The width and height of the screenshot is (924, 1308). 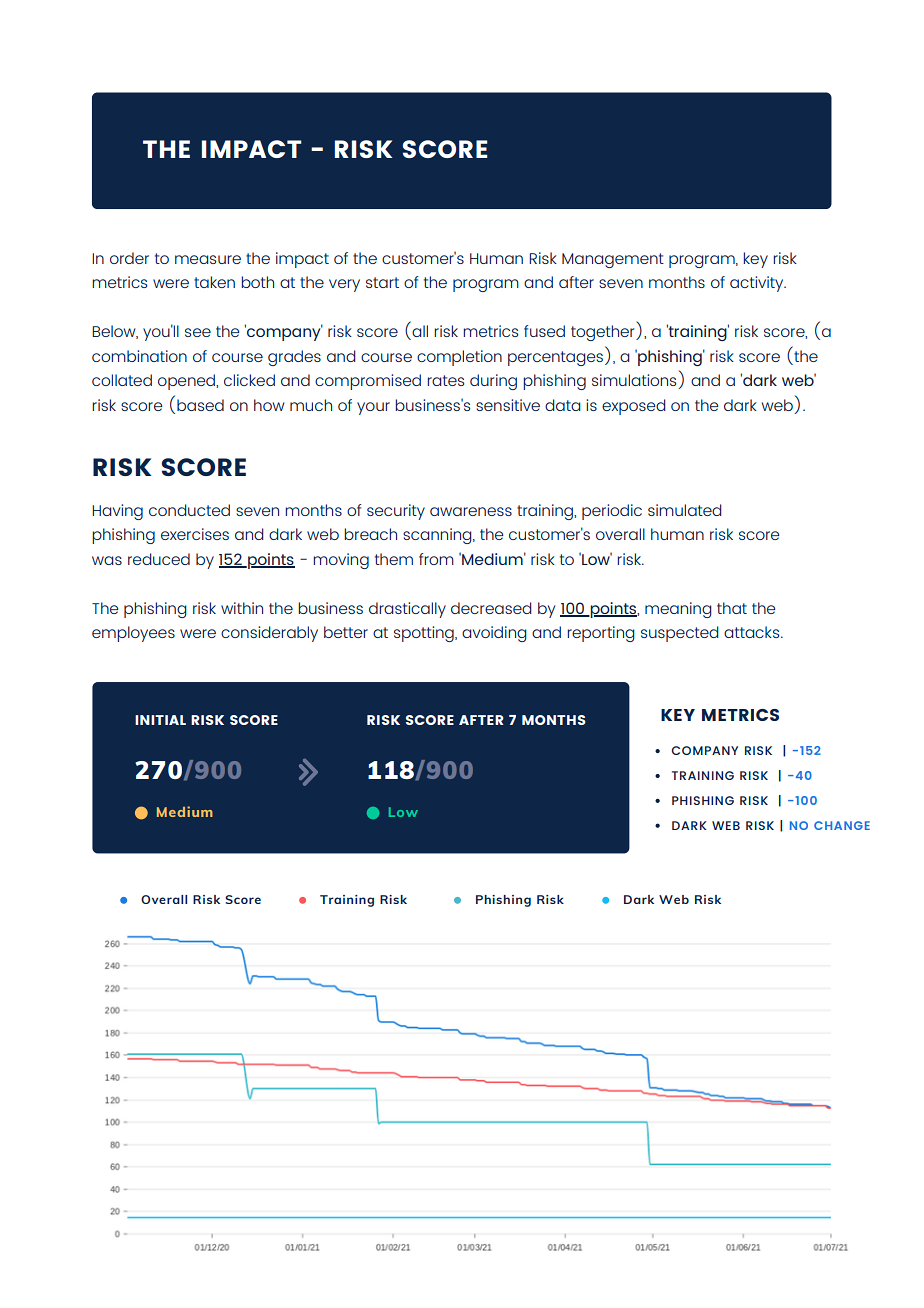 I want to click on taken, so click(x=214, y=282).
